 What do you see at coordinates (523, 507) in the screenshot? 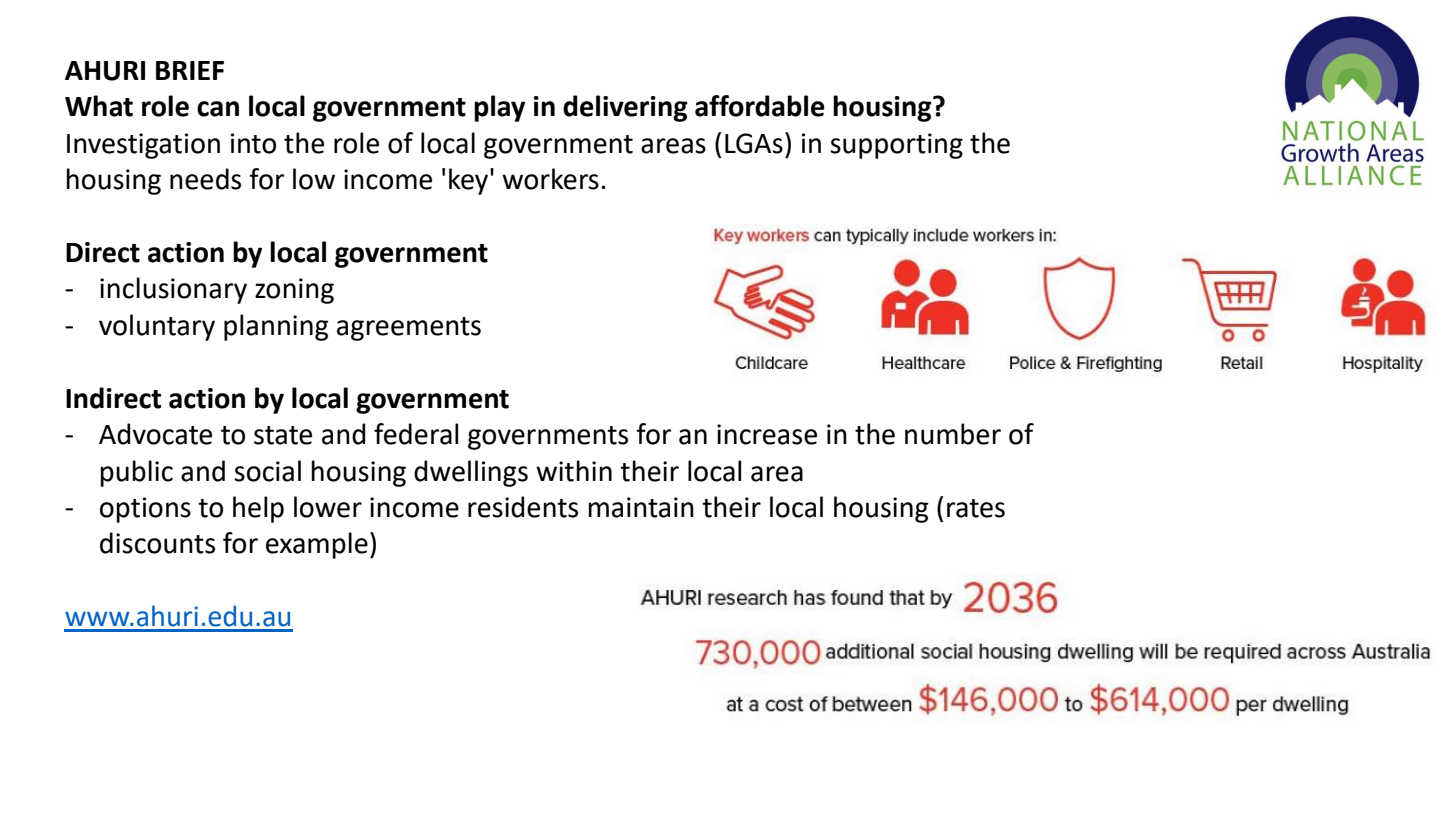
I see `residents` at bounding box center [523, 507].
